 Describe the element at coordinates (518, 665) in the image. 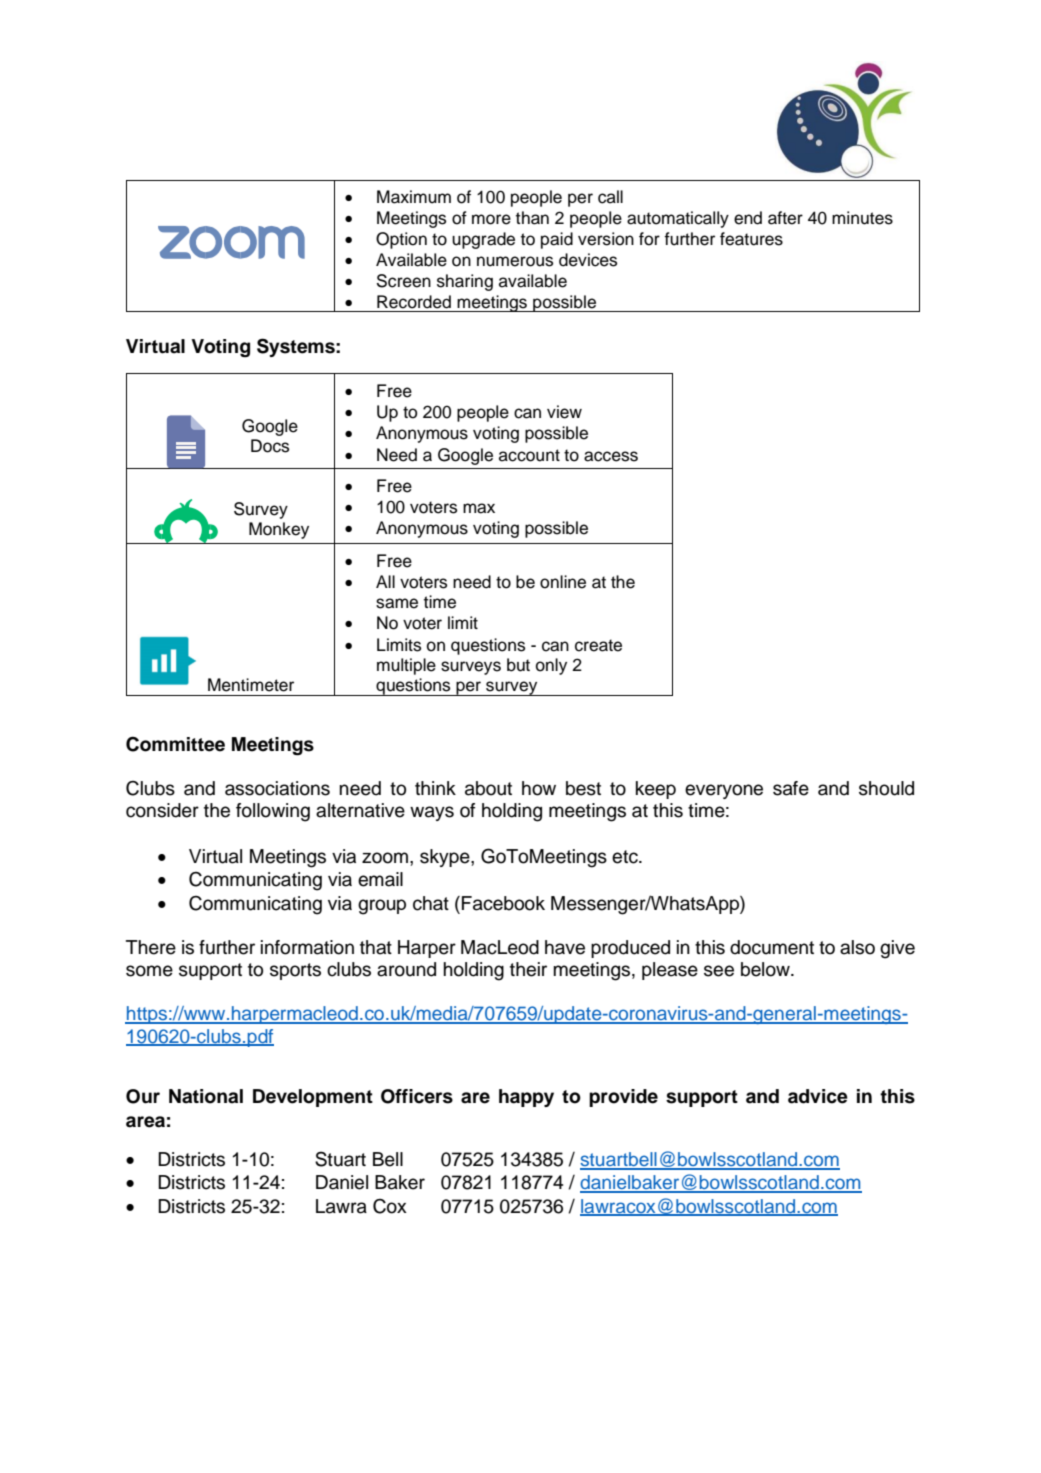

I see `but` at that location.
